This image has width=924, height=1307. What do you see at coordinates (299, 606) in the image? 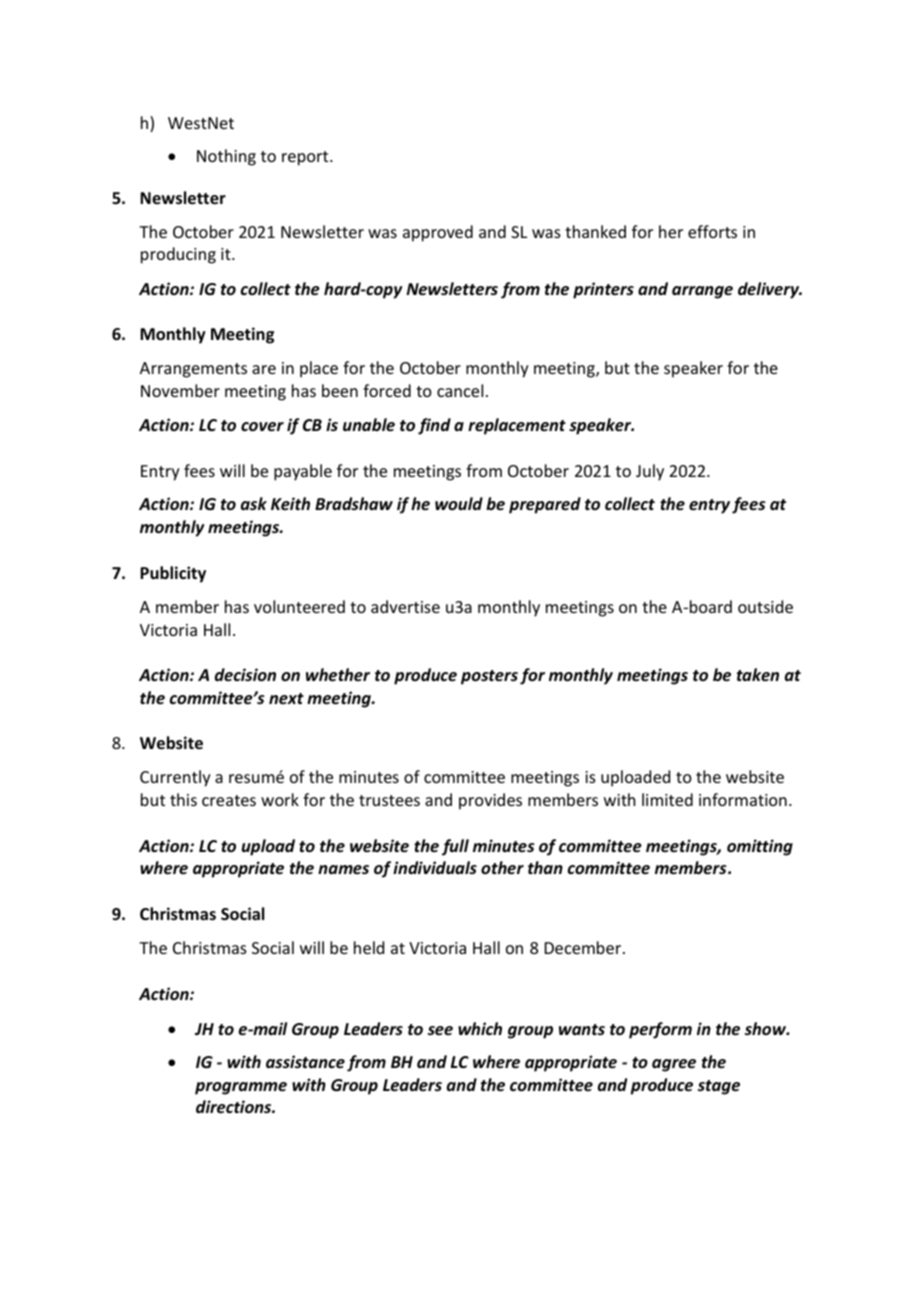
I see `volunteered` at bounding box center [299, 606].
